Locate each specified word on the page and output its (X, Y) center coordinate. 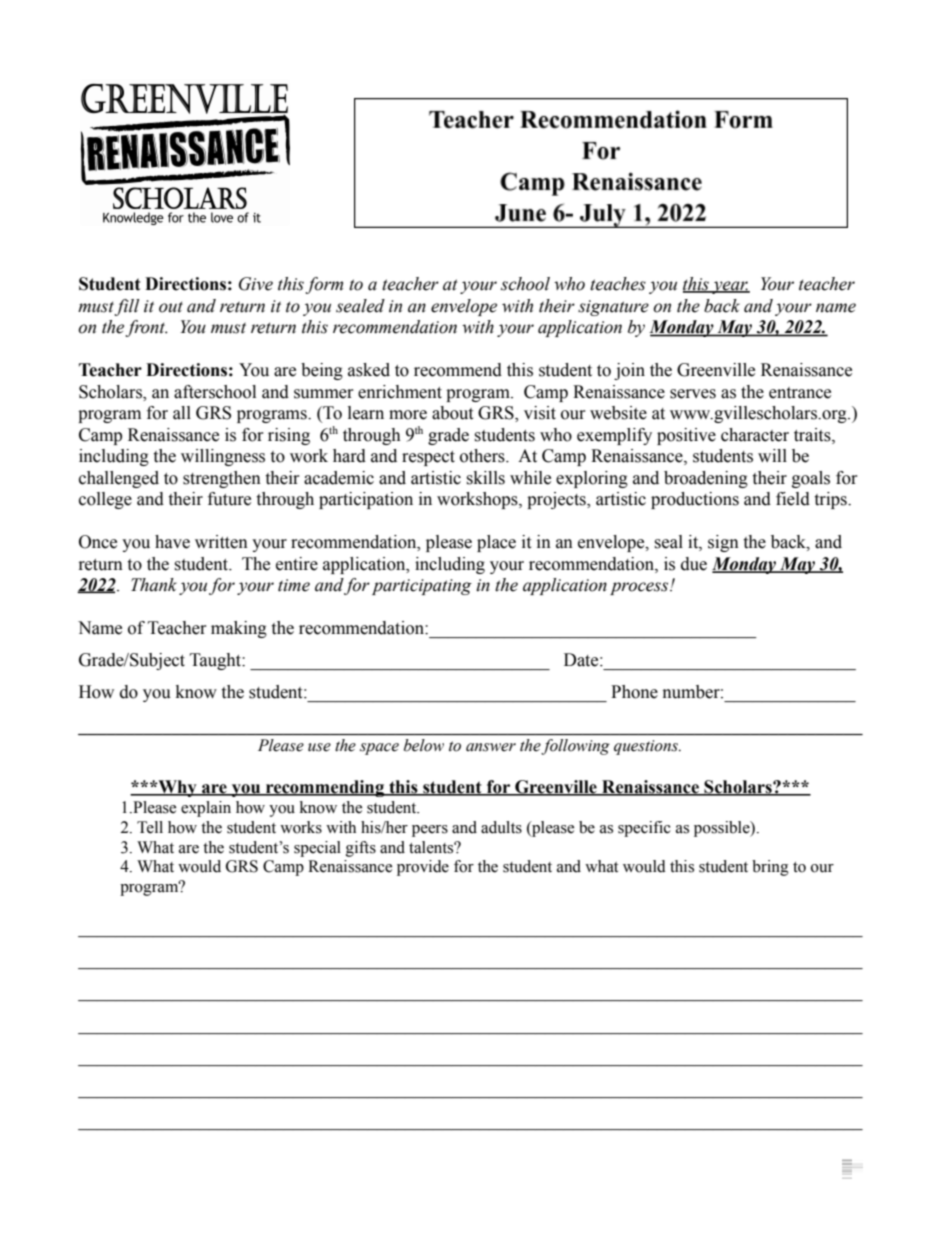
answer (491, 747)
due (694, 564)
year (730, 287)
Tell (150, 827)
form (324, 285)
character (755, 435)
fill (126, 307)
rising (289, 436)
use (319, 747)
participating (422, 587)
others (483, 456)
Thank (154, 585)
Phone (634, 692)
